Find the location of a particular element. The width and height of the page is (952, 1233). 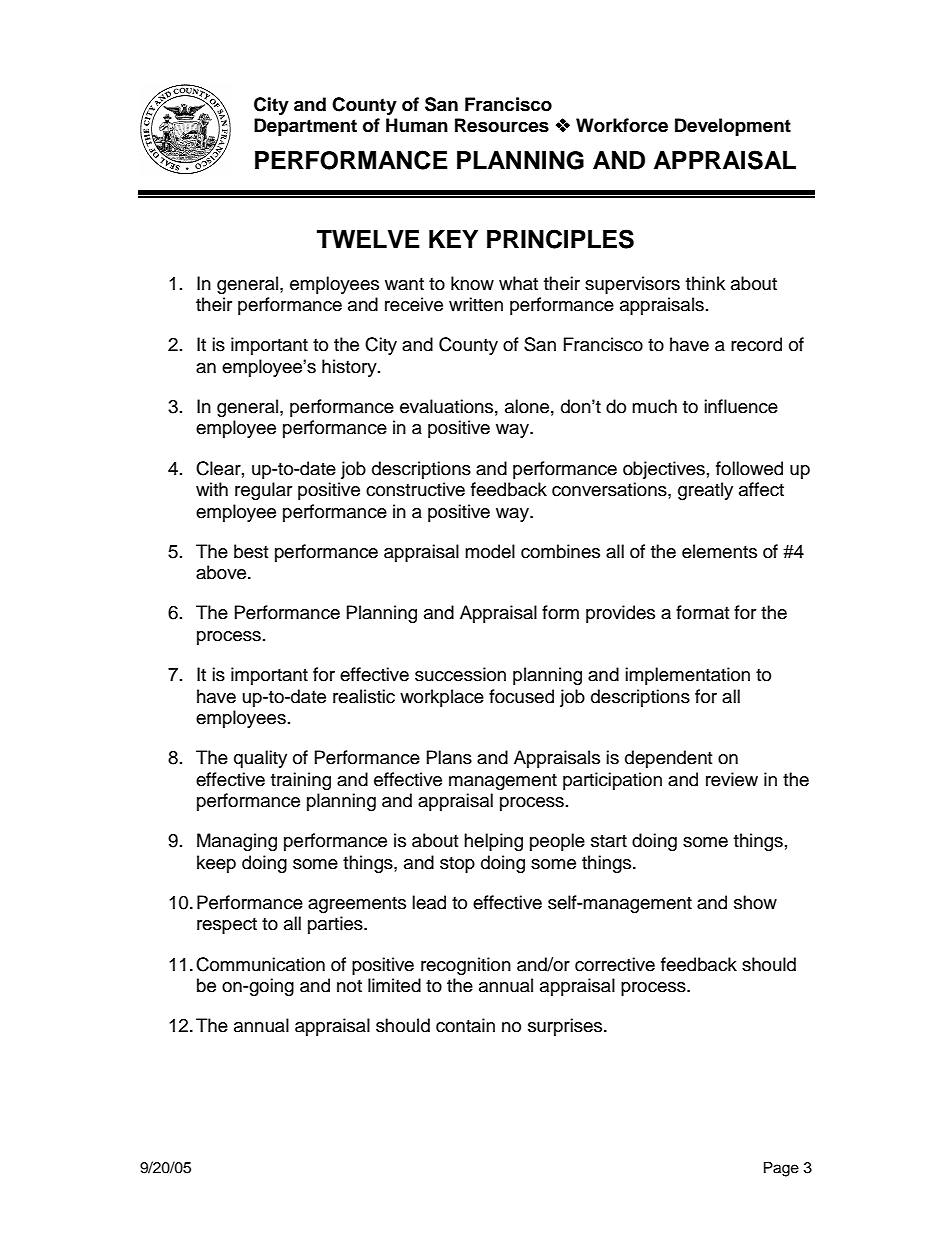

succession is located at coordinates (460, 674).
